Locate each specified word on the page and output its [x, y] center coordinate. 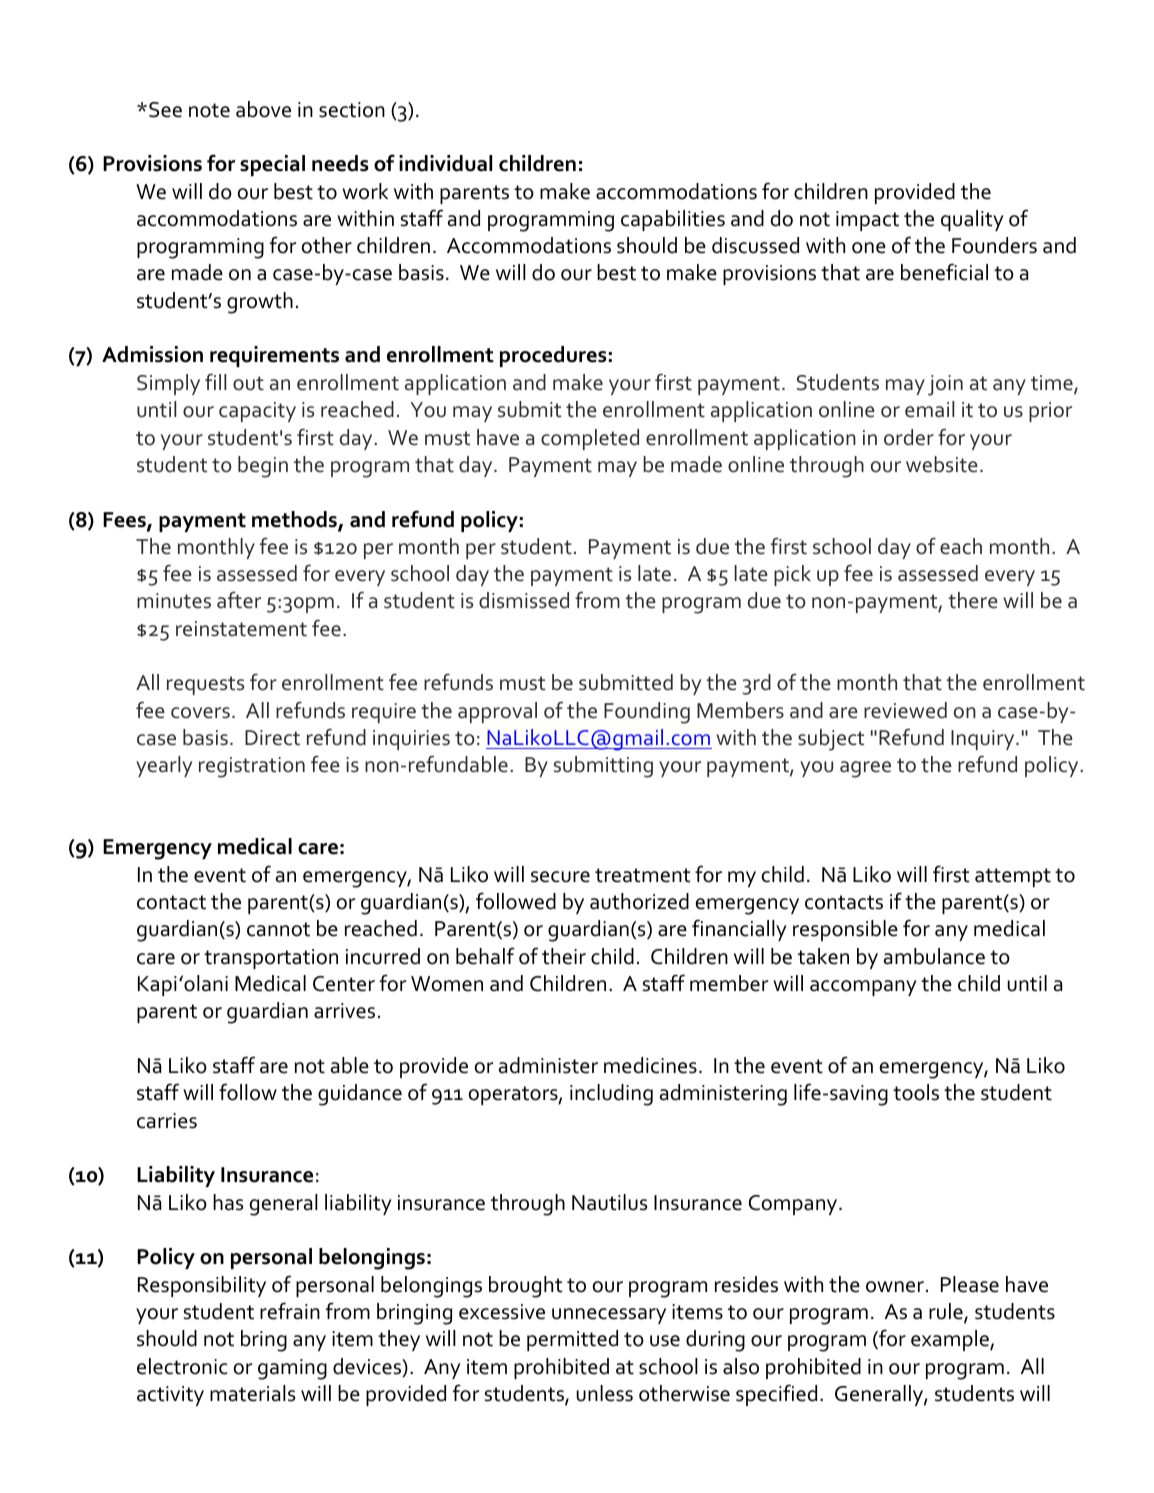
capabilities [673, 220]
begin [263, 467]
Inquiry [984, 740]
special [272, 165]
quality [972, 220]
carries [167, 1121]
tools [916, 1092]
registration [252, 767]
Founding [647, 713]
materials [252, 1393]
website [942, 464]
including [611, 1095]
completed [590, 439]
